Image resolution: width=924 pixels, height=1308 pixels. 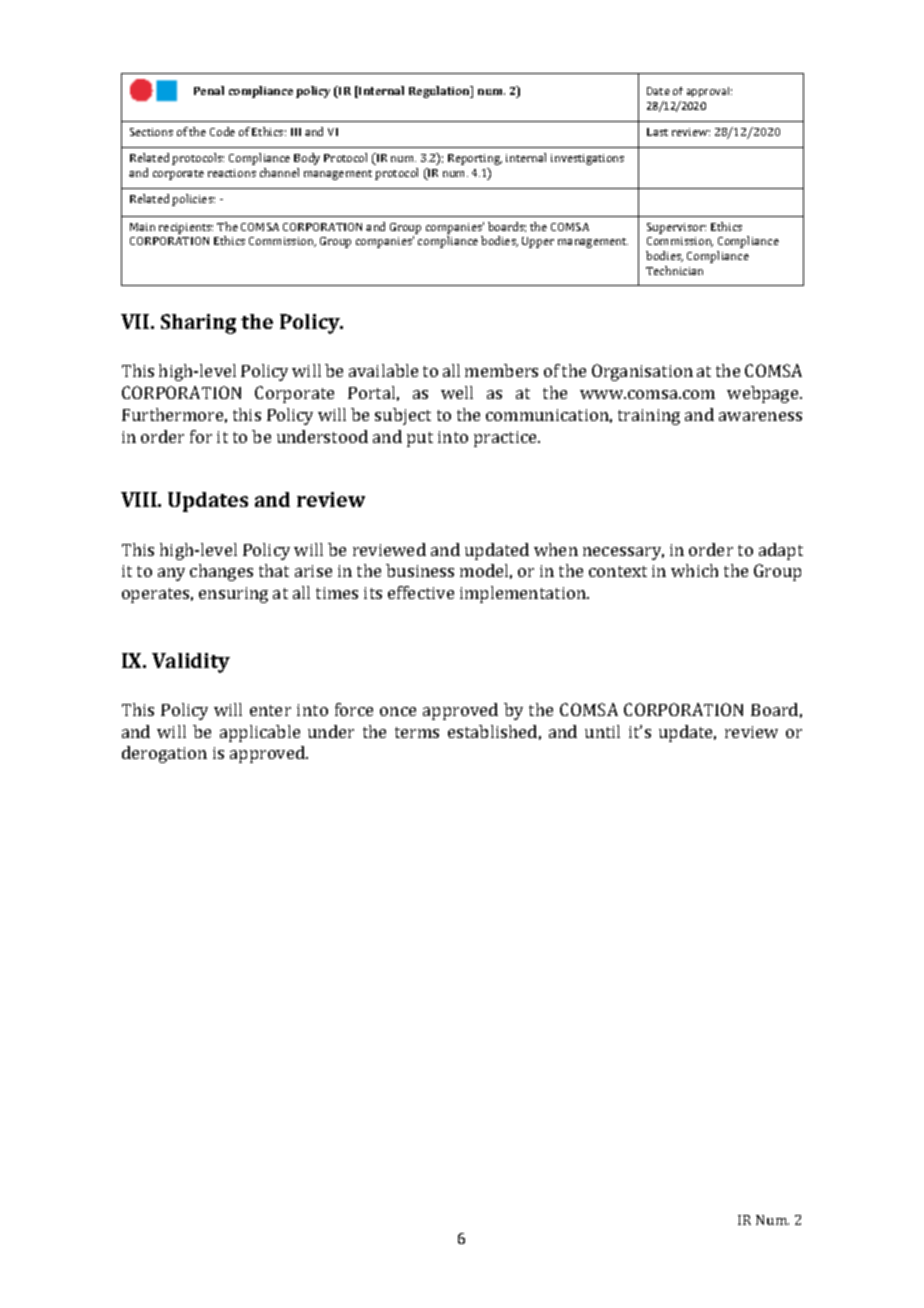 What do you see at coordinates (440, 92) in the page?
I see `Regulation` at bounding box center [440, 92].
